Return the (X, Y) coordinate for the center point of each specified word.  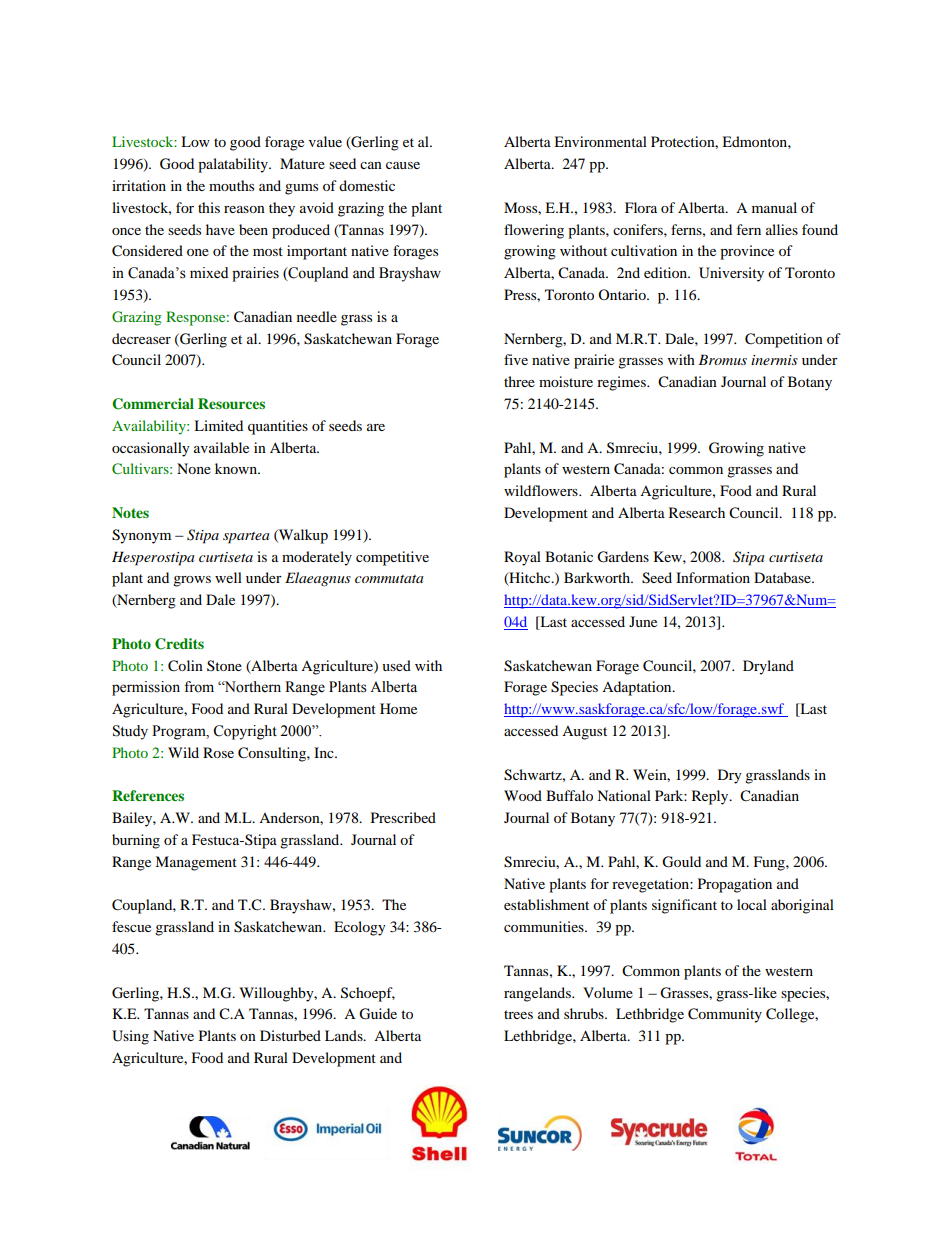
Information (713, 577)
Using (130, 1037)
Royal (522, 558)
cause (403, 165)
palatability (234, 165)
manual (774, 207)
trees (518, 1014)
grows (192, 581)
